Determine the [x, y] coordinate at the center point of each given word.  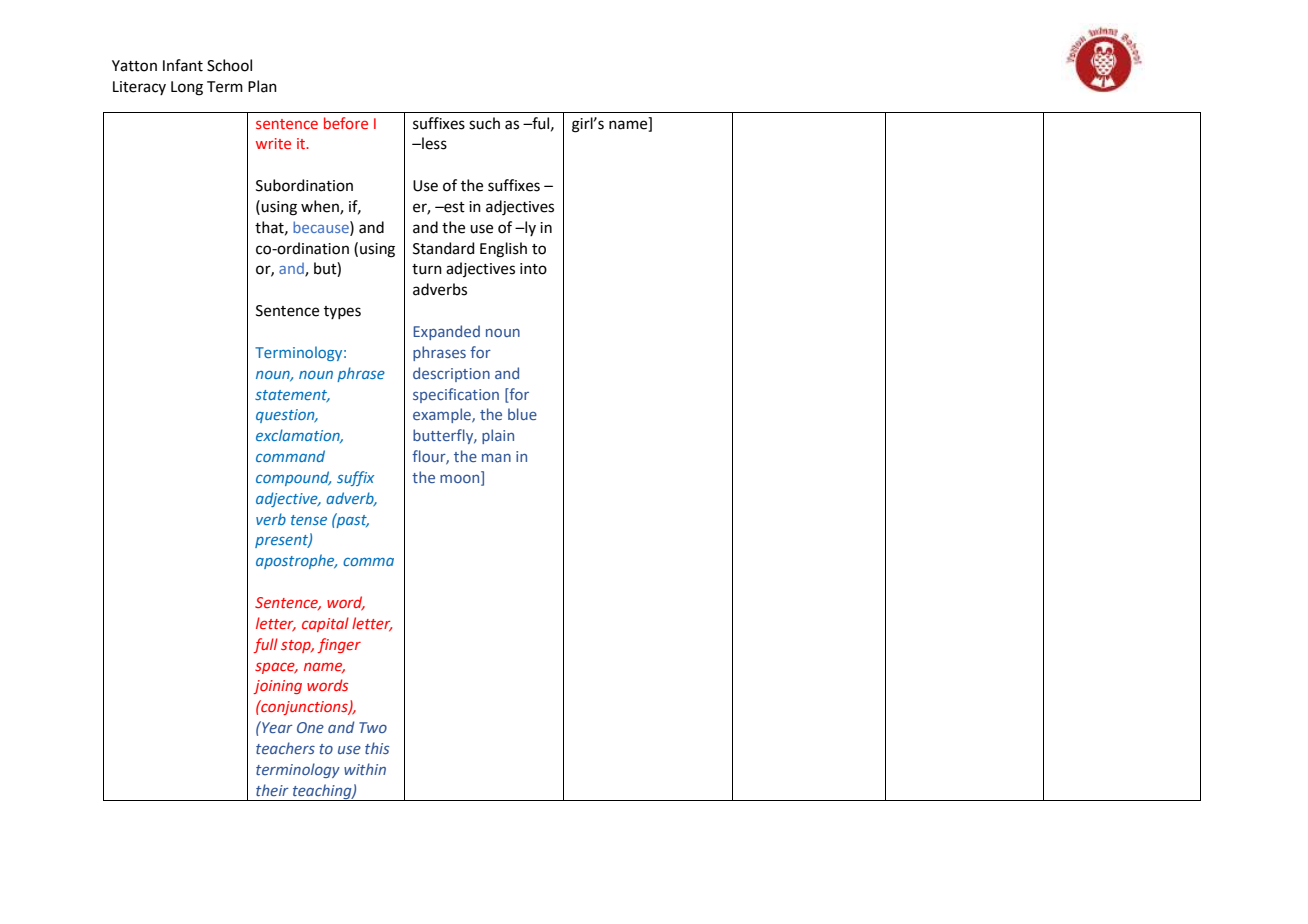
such [484, 123]
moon [461, 480]
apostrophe [296, 561]
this [377, 748]
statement [292, 396]
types [342, 312]
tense [309, 520]
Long [187, 88]
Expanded [446, 332]
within [365, 769]
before [346, 123]
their [272, 790]
